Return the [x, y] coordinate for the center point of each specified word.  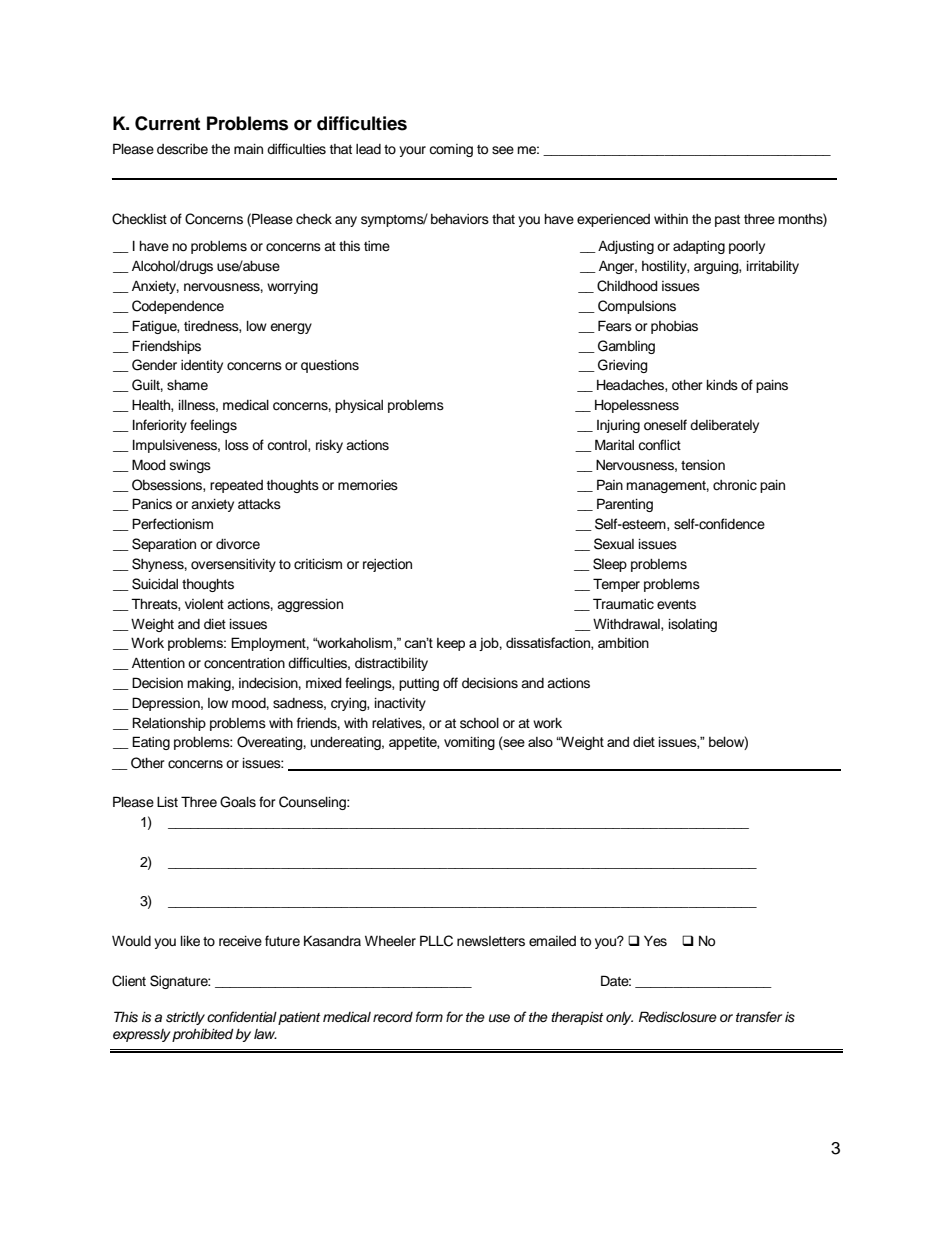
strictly [185, 1018]
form [429, 1016]
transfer [759, 1017]
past [727, 220]
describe [182, 149]
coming [451, 150]
